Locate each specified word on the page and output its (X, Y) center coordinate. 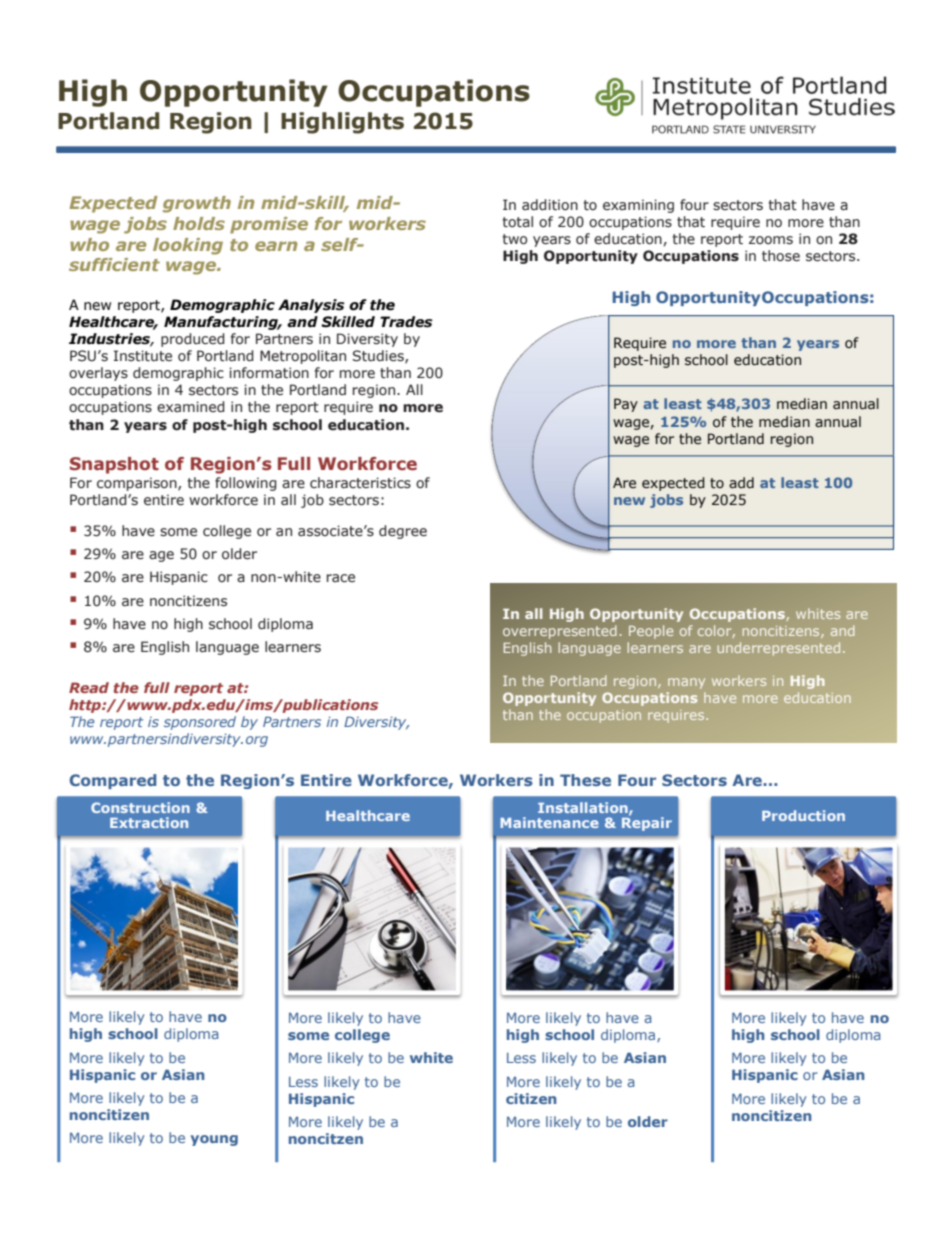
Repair (647, 823)
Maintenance (549, 822)
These (585, 780)
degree (403, 532)
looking (188, 246)
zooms (771, 240)
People (651, 632)
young (214, 1140)
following (246, 484)
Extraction (149, 822)
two (514, 239)
